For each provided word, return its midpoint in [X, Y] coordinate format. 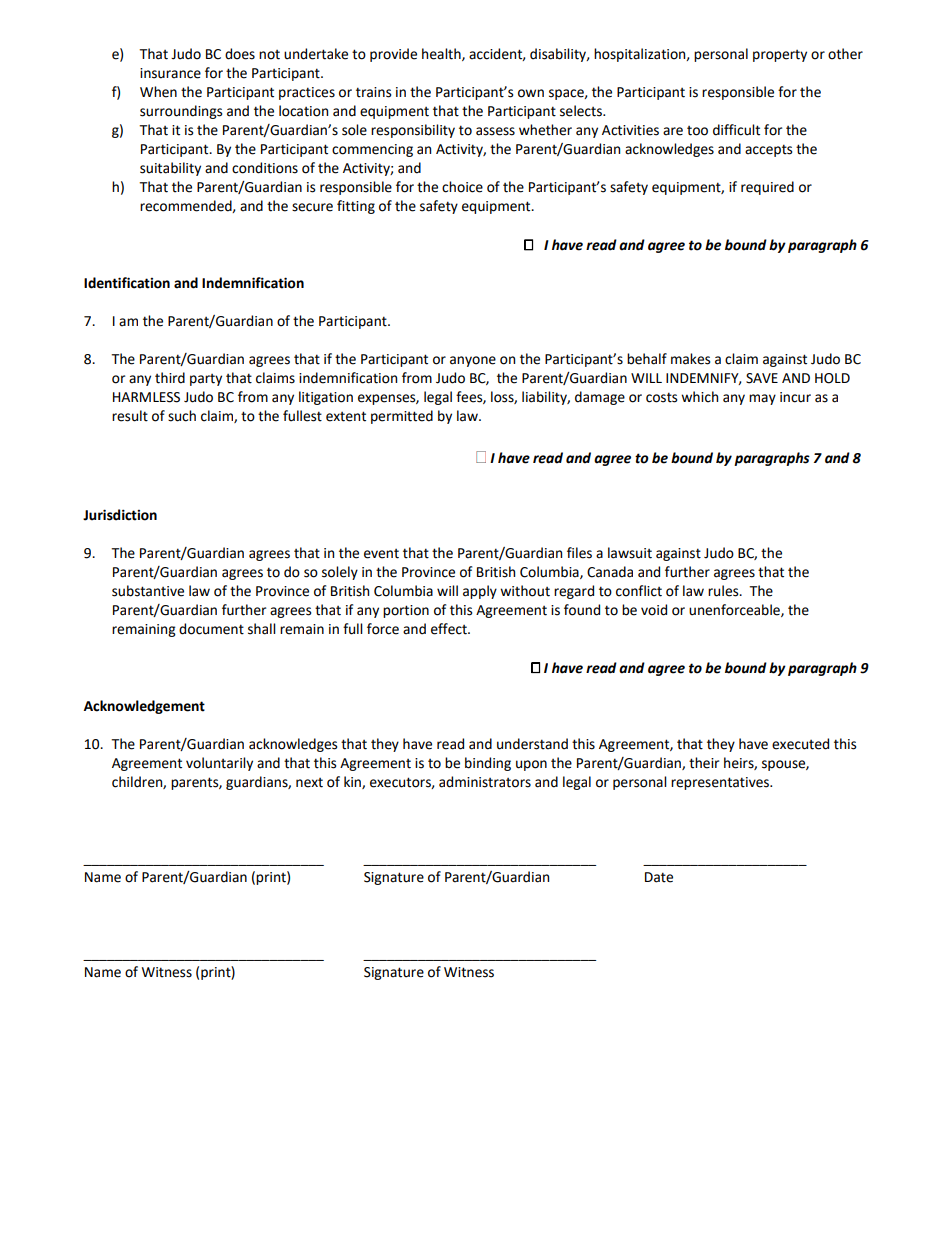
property [780, 56]
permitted [402, 417]
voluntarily [219, 764]
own [531, 93]
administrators [485, 782]
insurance [170, 73]
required [767, 188]
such [182, 416]
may [762, 399]
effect [450, 629]
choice [462, 187]
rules [724, 591]
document [211, 629]
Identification [127, 283]
